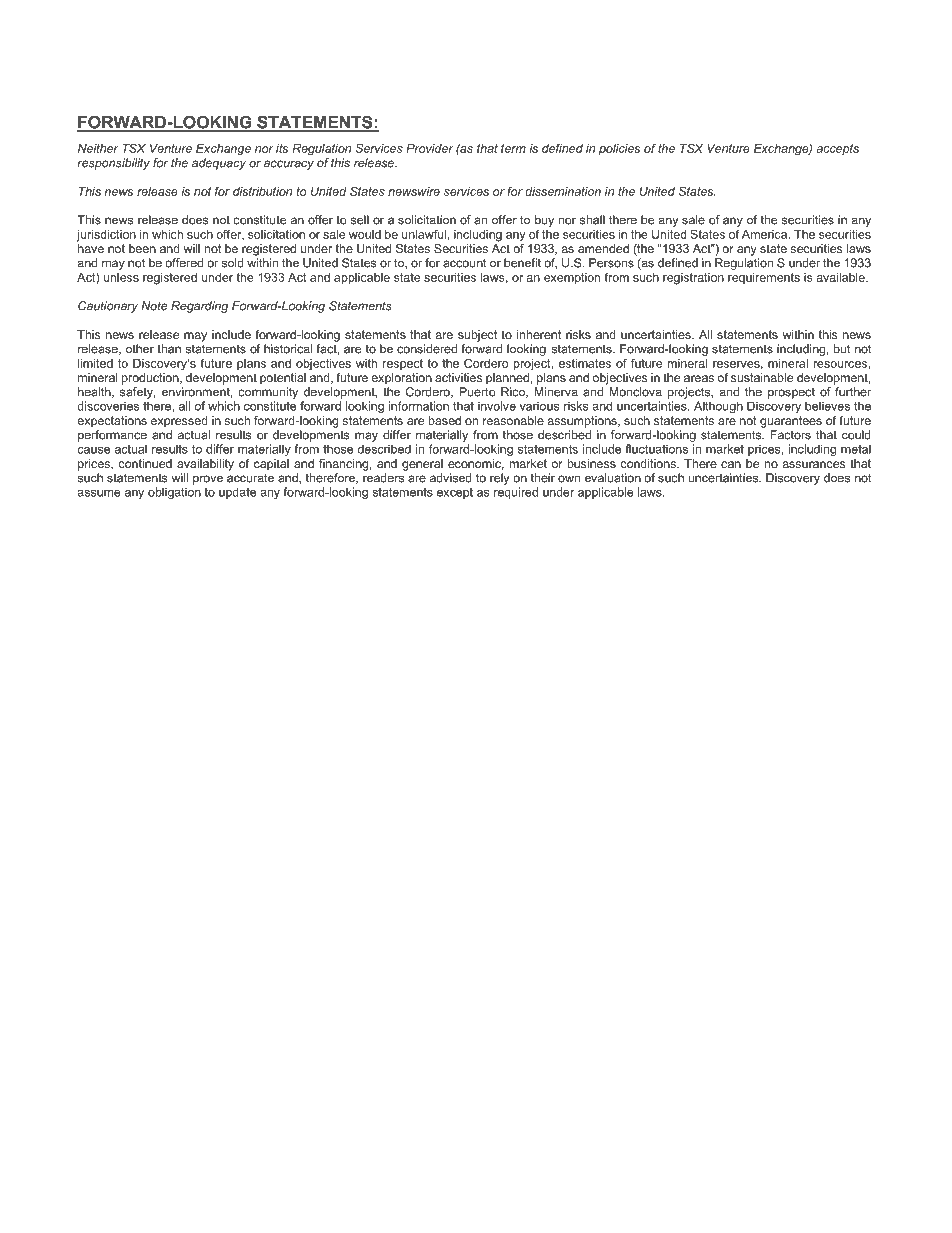 This screenshot has width=952, height=1233. I want to click on subject, so click(477, 336).
